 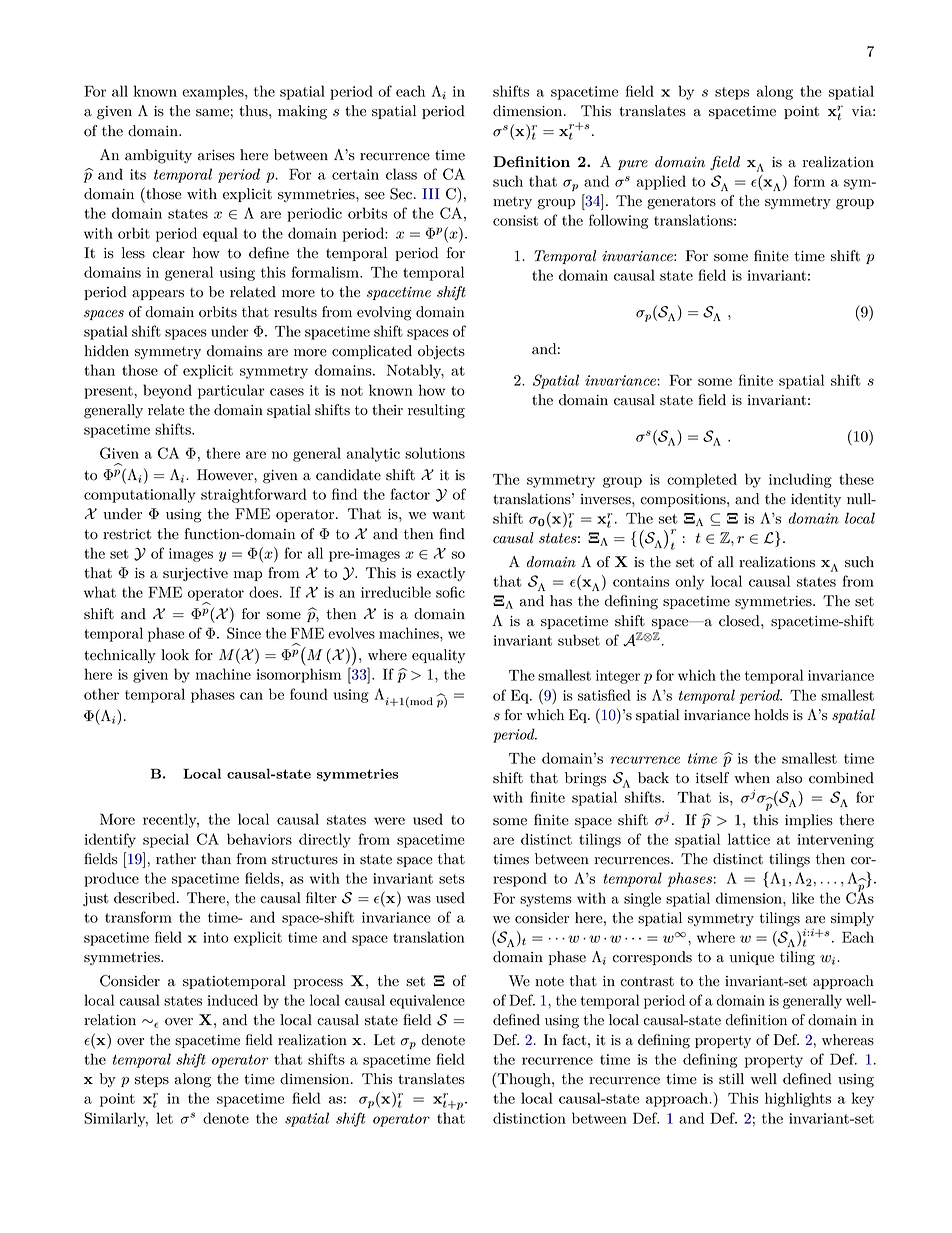 What do you see at coordinates (401, 174) in the page?
I see `class` at bounding box center [401, 174].
